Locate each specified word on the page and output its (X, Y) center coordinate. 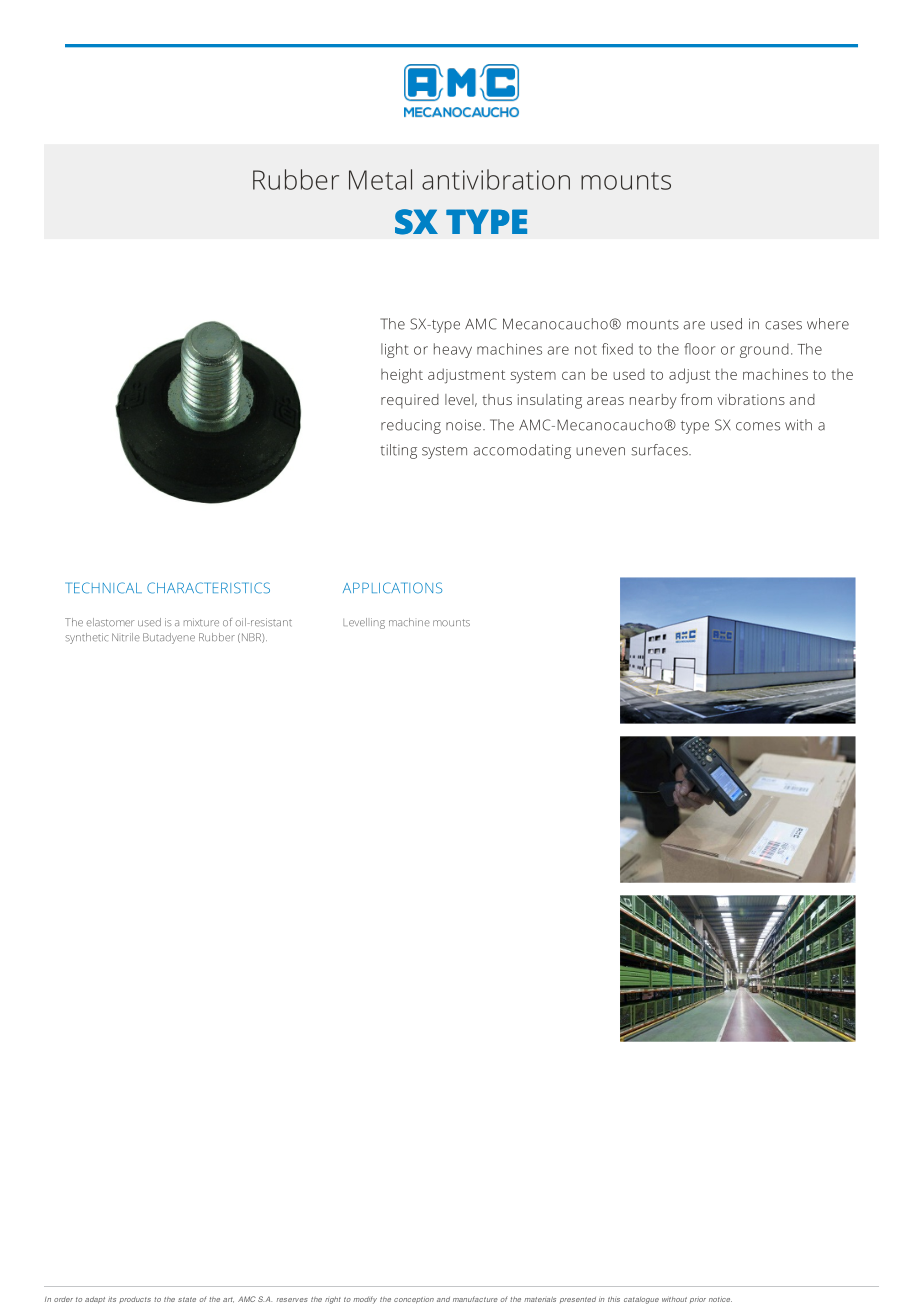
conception (414, 1300)
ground (764, 350)
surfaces (660, 450)
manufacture (475, 1299)
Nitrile (126, 637)
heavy (453, 350)
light (395, 350)
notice (720, 1299)
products (135, 1300)
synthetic (86, 638)
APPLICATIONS (392, 588)
